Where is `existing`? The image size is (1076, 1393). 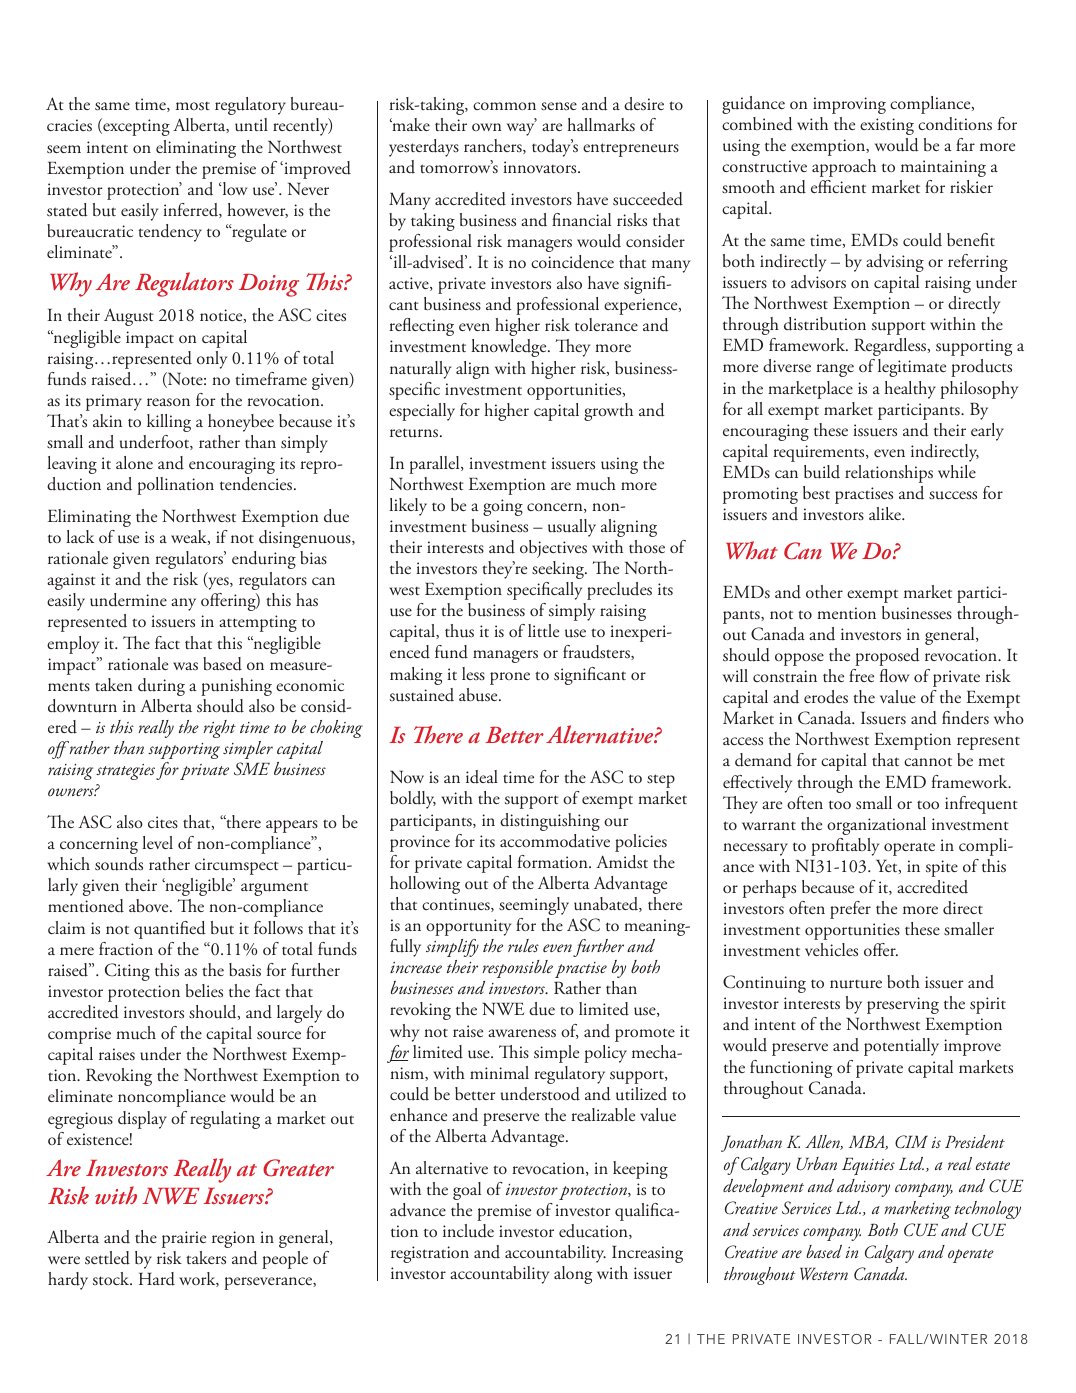
existing is located at coordinates (887, 126).
